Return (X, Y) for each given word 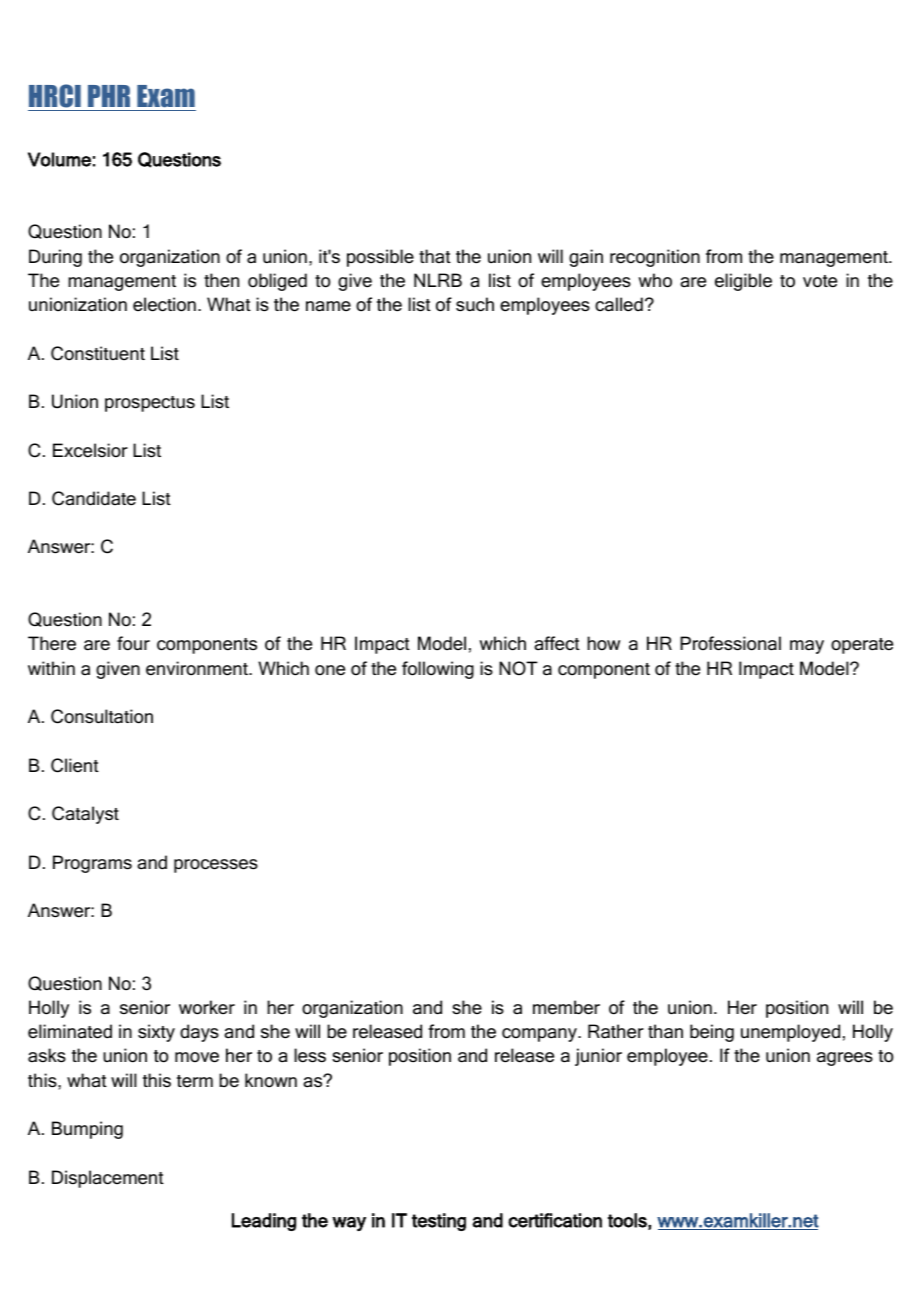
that (435, 256)
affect (557, 643)
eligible (743, 282)
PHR (109, 96)
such (475, 304)
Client (75, 765)
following (438, 670)
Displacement (108, 1179)
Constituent (98, 353)
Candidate (94, 498)
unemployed (790, 1033)
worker (207, 1007)
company (540, 1035)
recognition (655, 258)
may (807, 647)
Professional (730, 643)
